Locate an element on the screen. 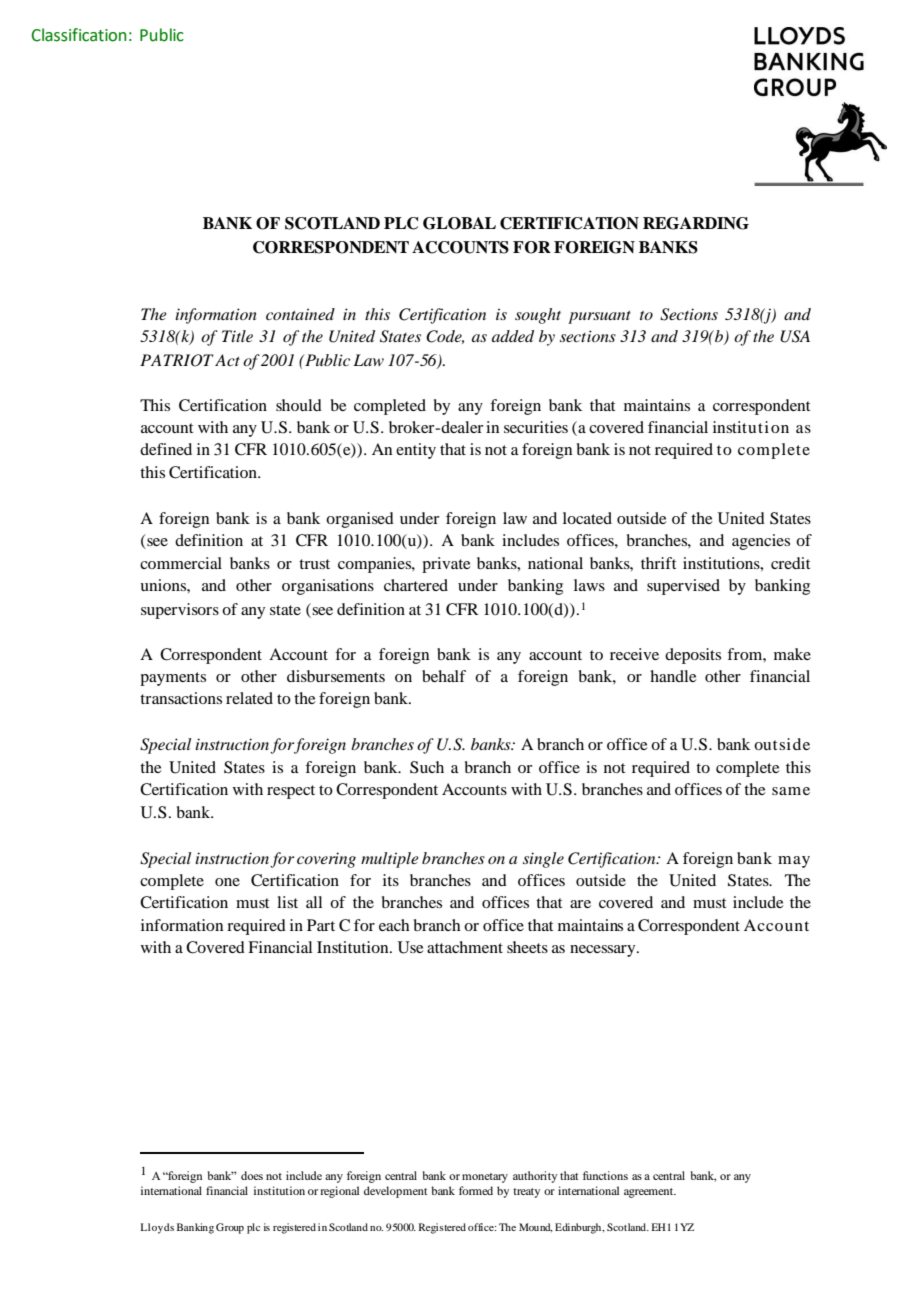  deposits is located at coordinates (693, 656).
